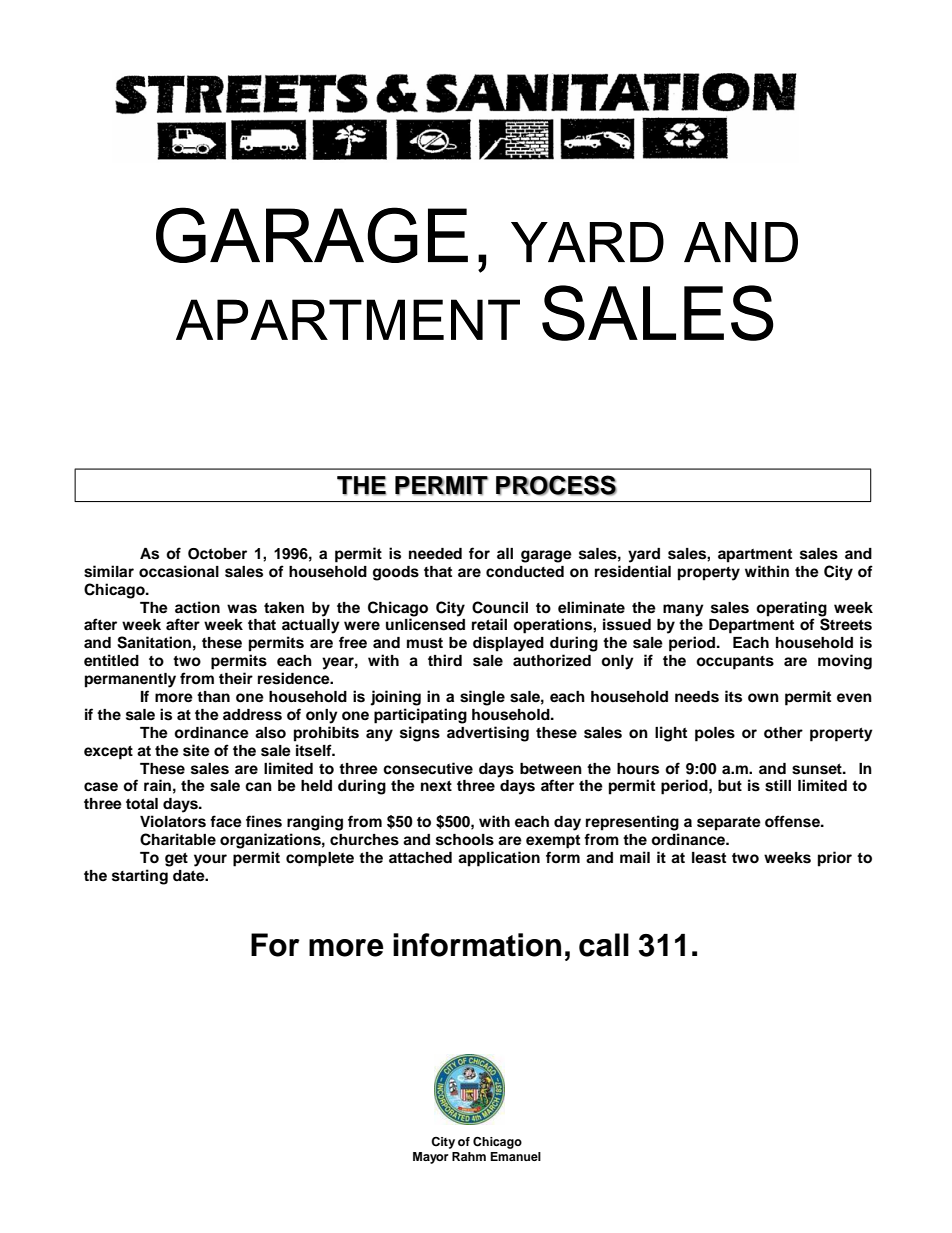  Describe the element at coordinates (431, 1158) in the screenshot. I see `Mayor` at that location.
